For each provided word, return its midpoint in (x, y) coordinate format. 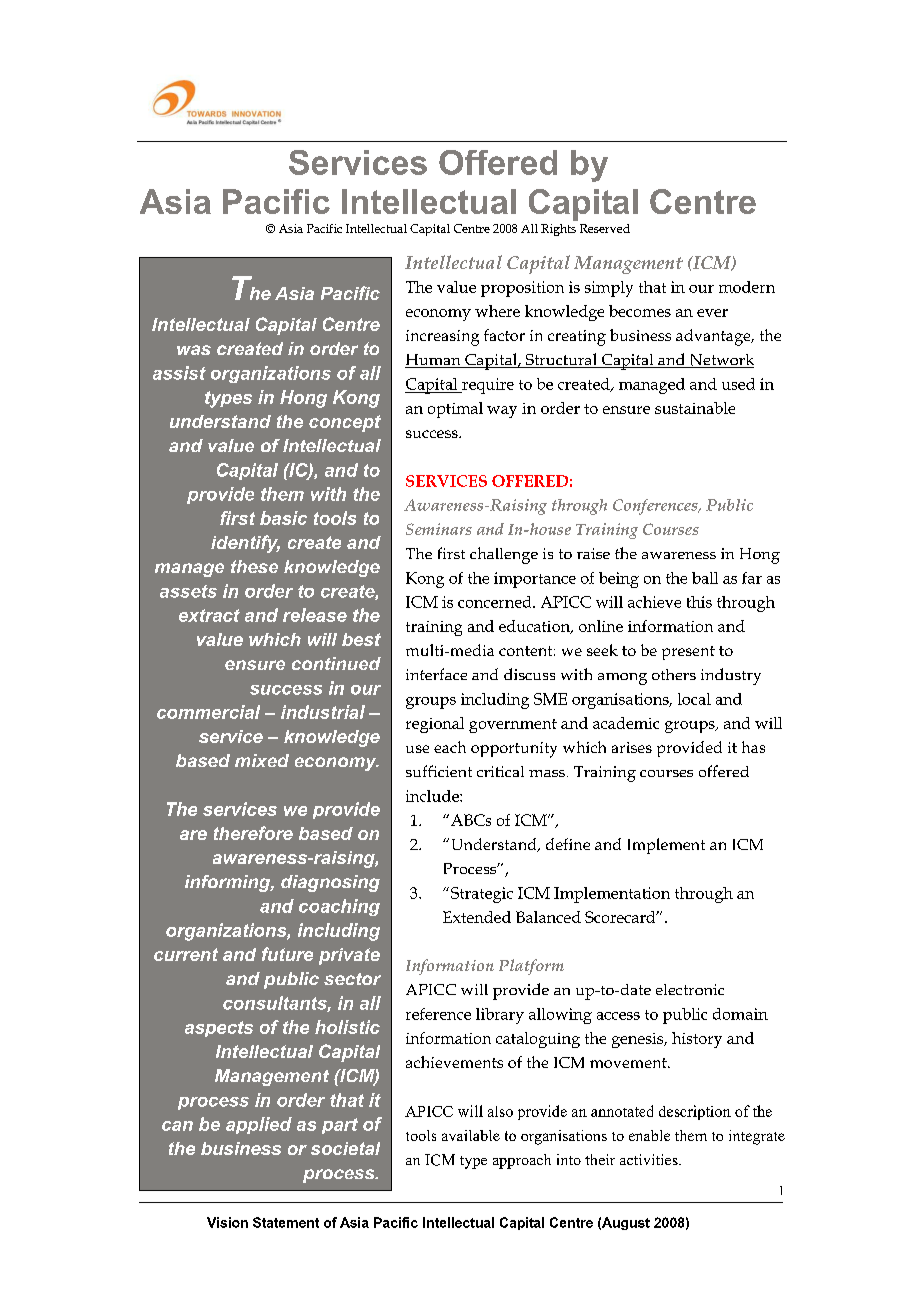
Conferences (656, 507)
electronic (690, 989)
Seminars (439, 529)
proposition (522, 289)
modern (747, 287)
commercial (208, 712)
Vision (227, 1222)
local (694, 699)
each (450, 747)
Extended (477, 917)
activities (650, 1159)
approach (522, 1161)
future (287, 954)
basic (283, 518)
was (194, 350)
